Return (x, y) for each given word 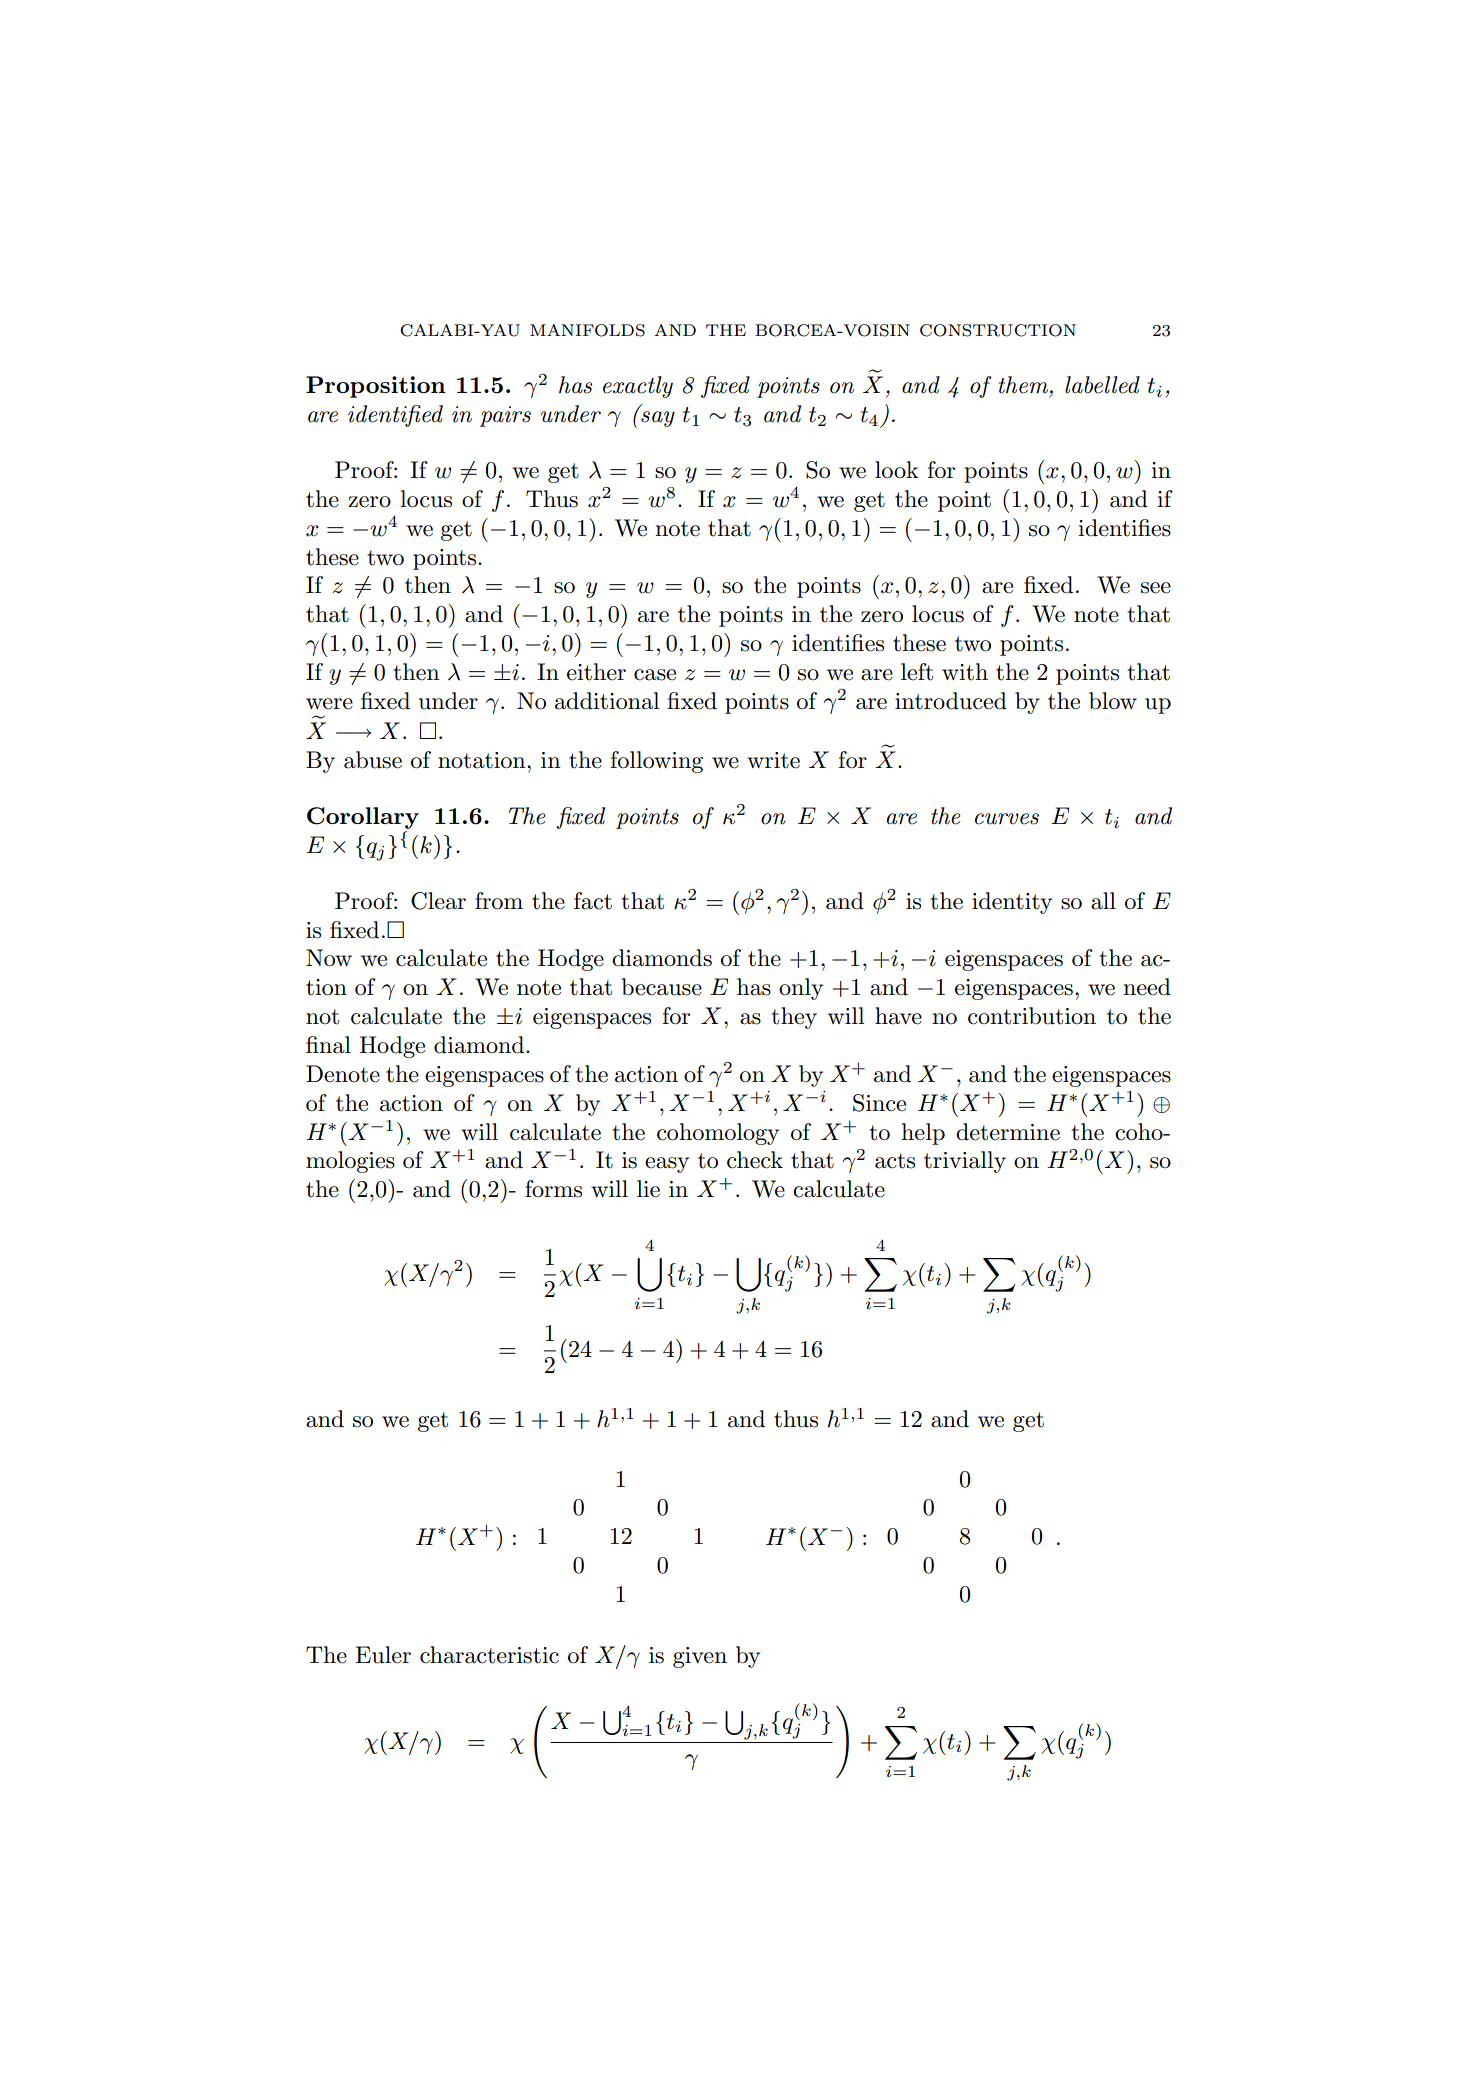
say (658, 419)
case (655, 675)
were (329, 704)
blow (1113, 701)
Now (329, 958)
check (755, 1160)
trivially (965, 1162)
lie (648, 1189)
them (1025, 386)
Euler (383, 1655)
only (801, 989)
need (1147, 987)
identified (395, 416)
